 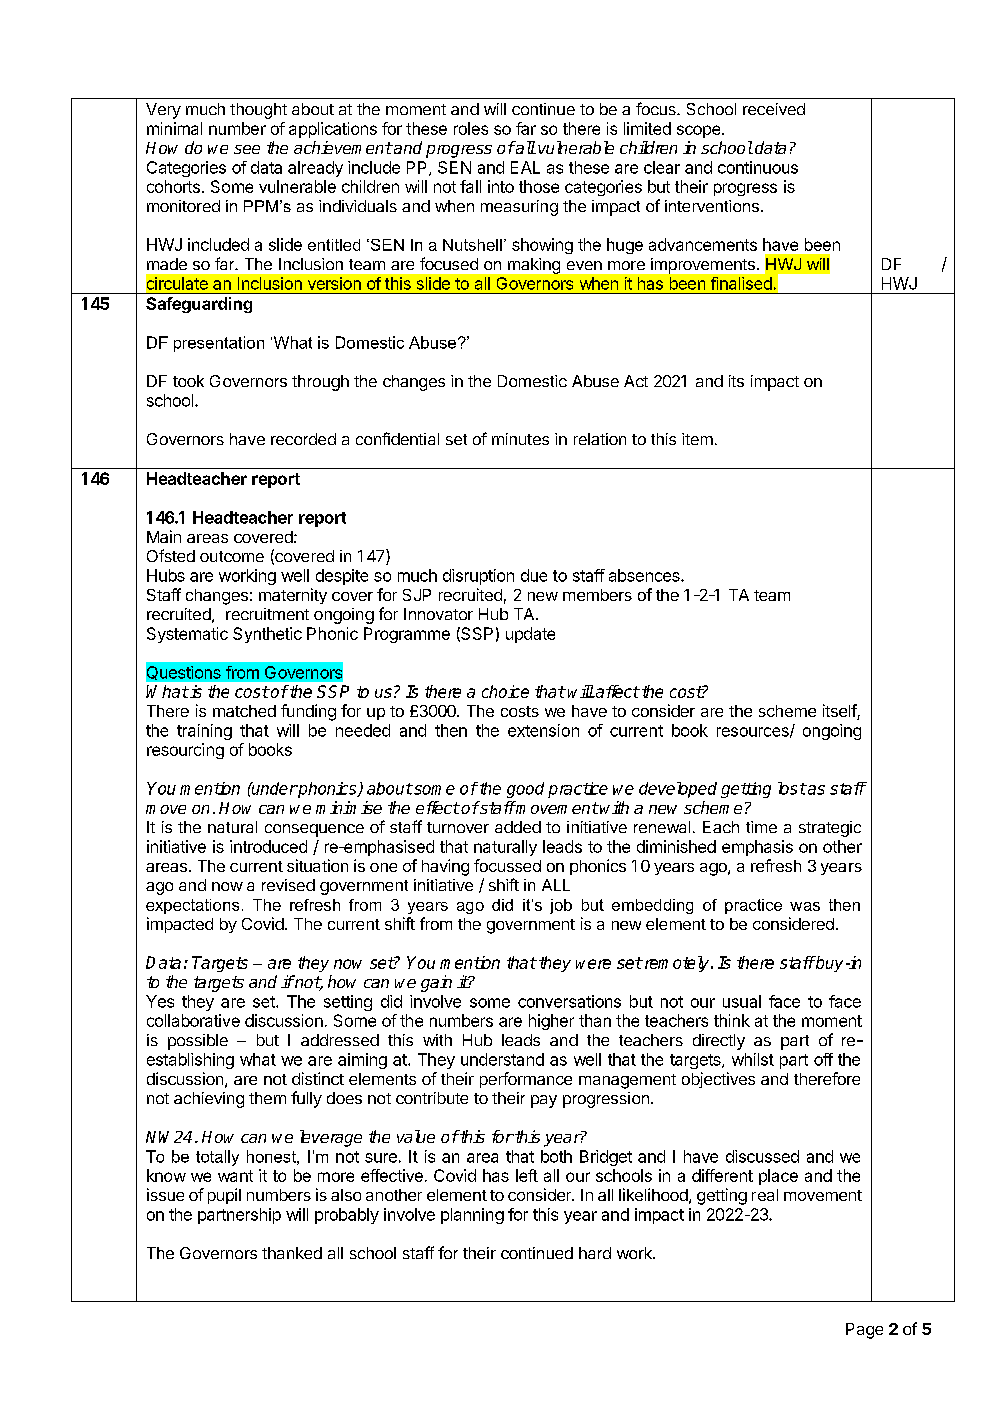 I want to click on hard, so click(x=595, y=1253).
